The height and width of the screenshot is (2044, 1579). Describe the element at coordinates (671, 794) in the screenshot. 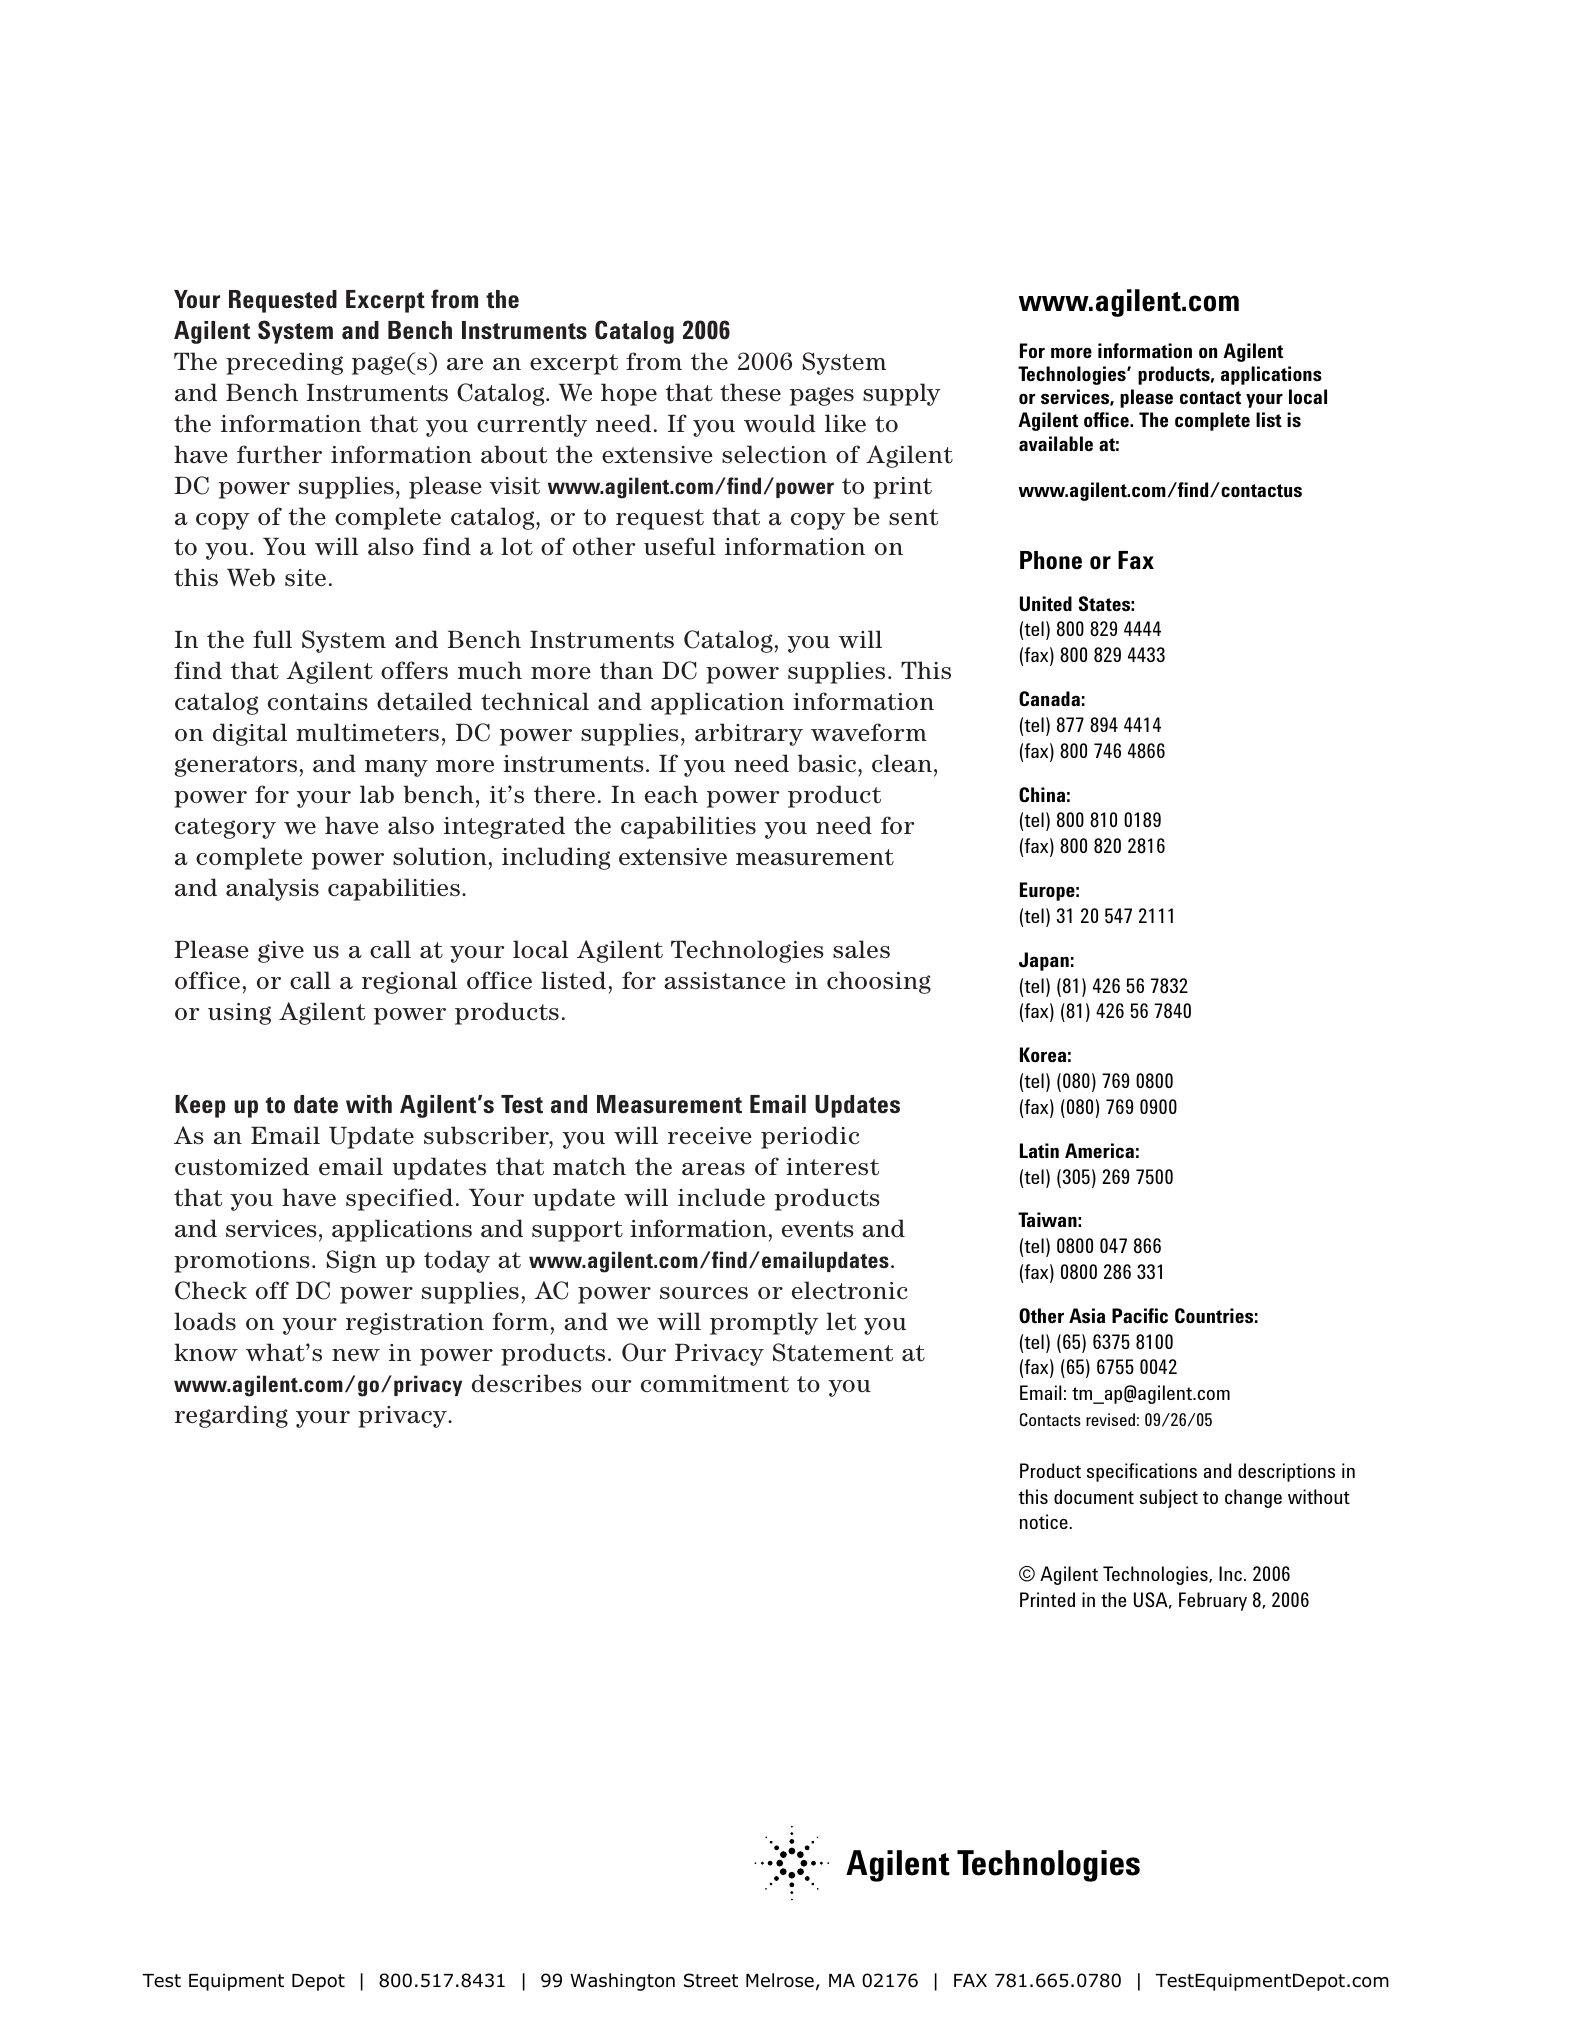

I see `each` at that location.
